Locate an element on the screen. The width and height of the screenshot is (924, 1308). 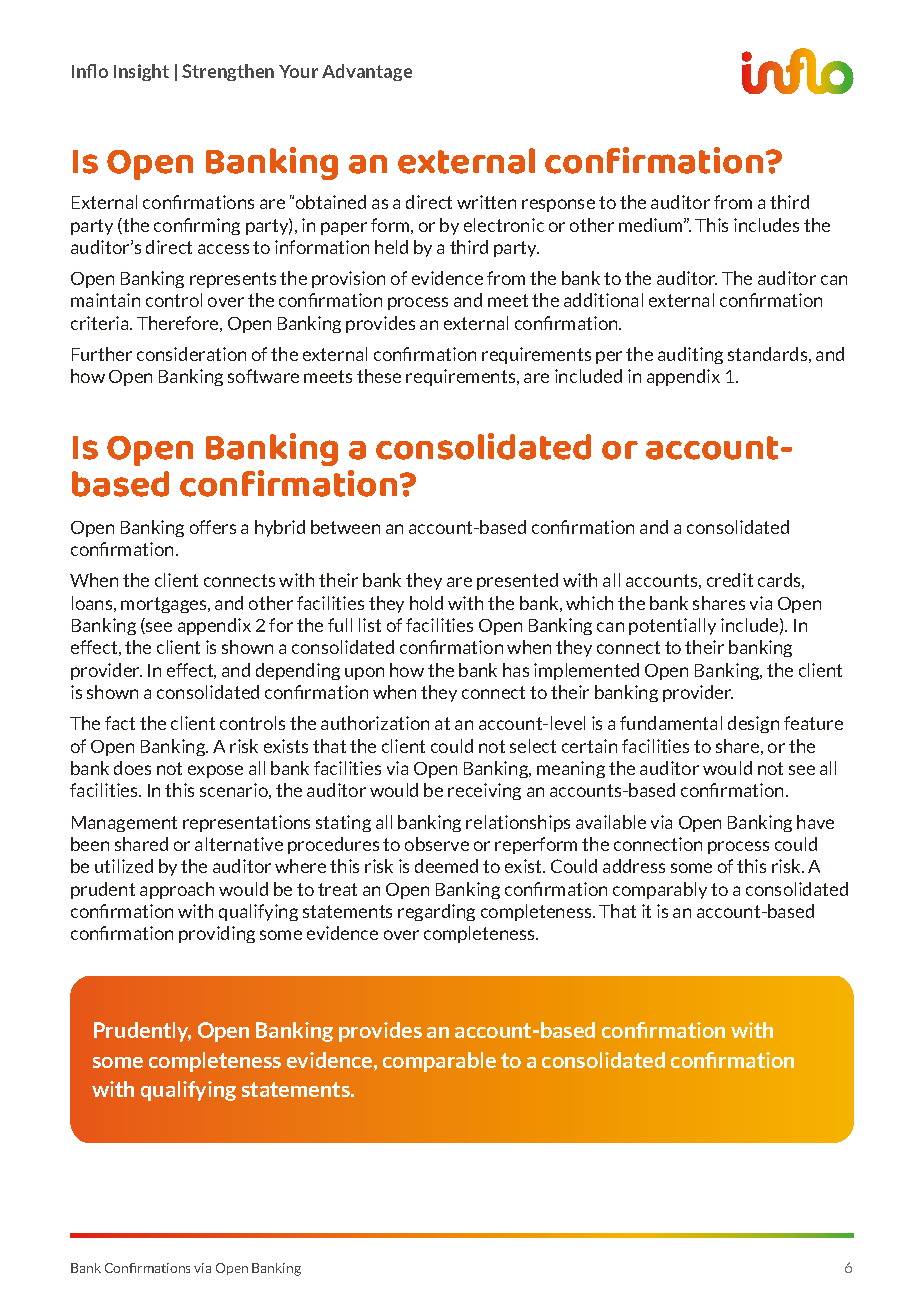
response is located at coordinates (558, 205).
